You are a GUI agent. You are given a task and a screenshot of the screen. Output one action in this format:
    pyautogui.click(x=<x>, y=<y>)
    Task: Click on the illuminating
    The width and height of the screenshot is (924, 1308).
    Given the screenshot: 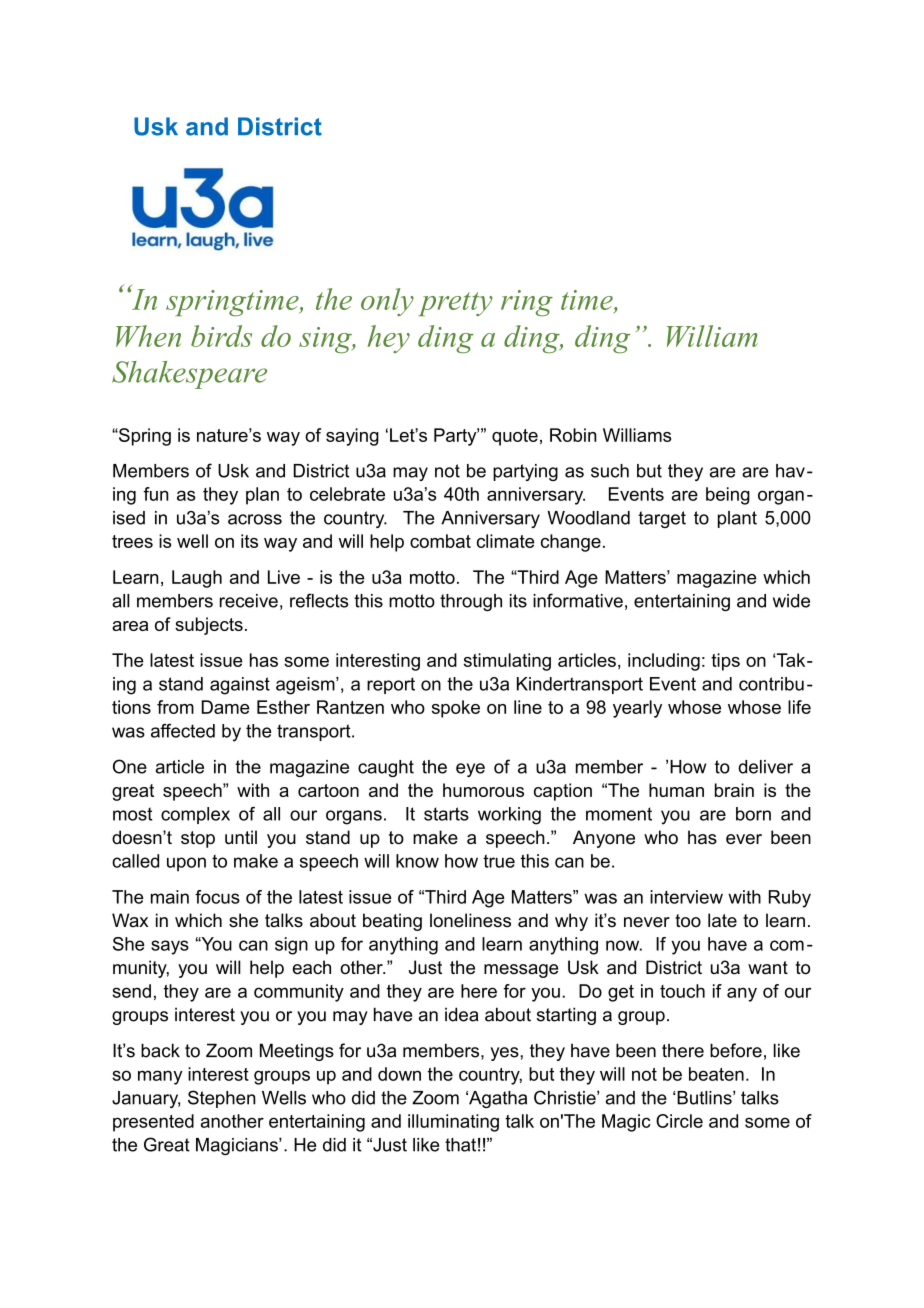 What is the action you would take?
    pyautogui.click(x=453, y=1123)
